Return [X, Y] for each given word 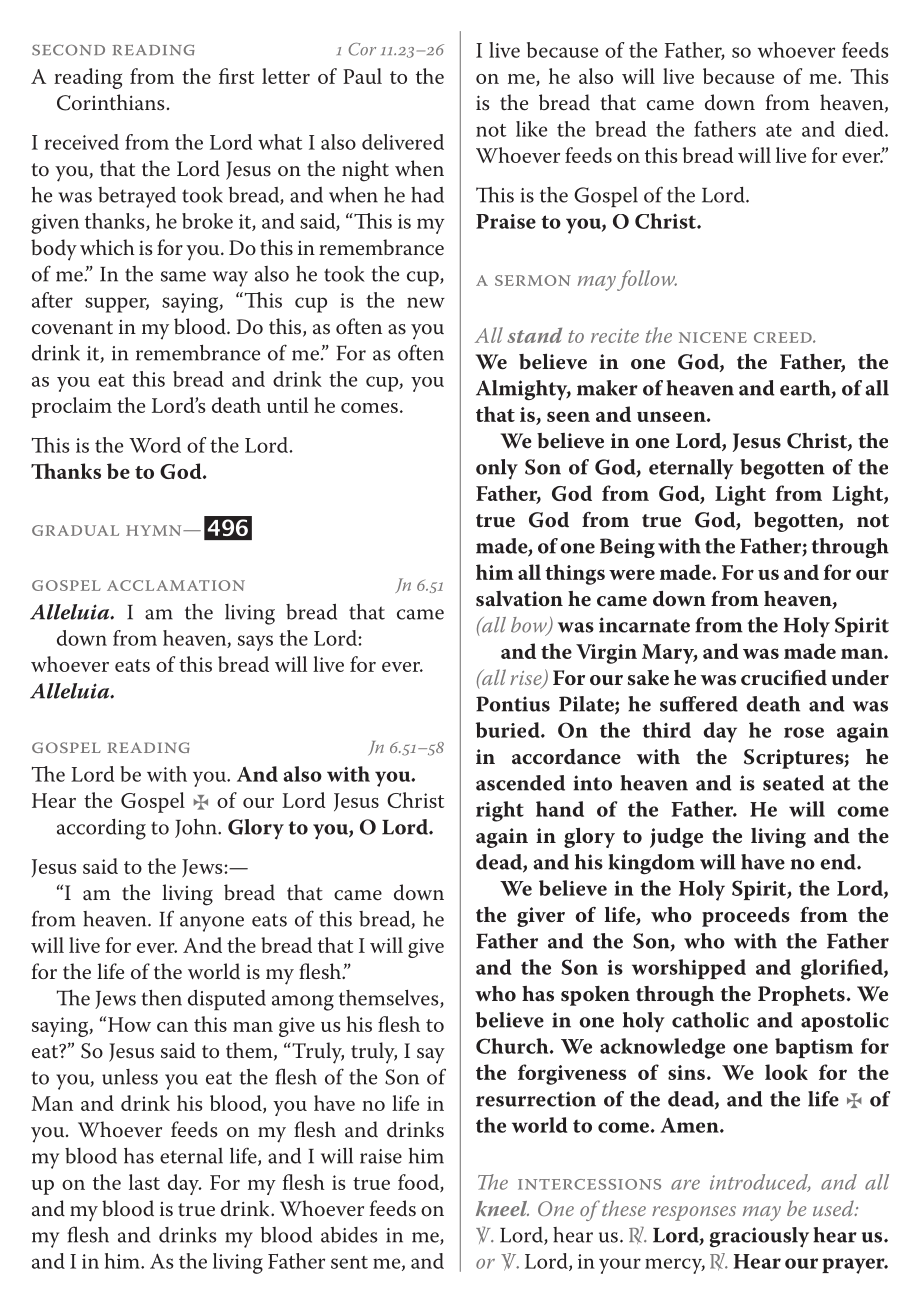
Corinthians [111, 102]
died [865, 129]
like [531, 129]
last [144, 1182]
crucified [784, 678]
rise [527, 679]
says [255, 643]
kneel [502, 1208]
